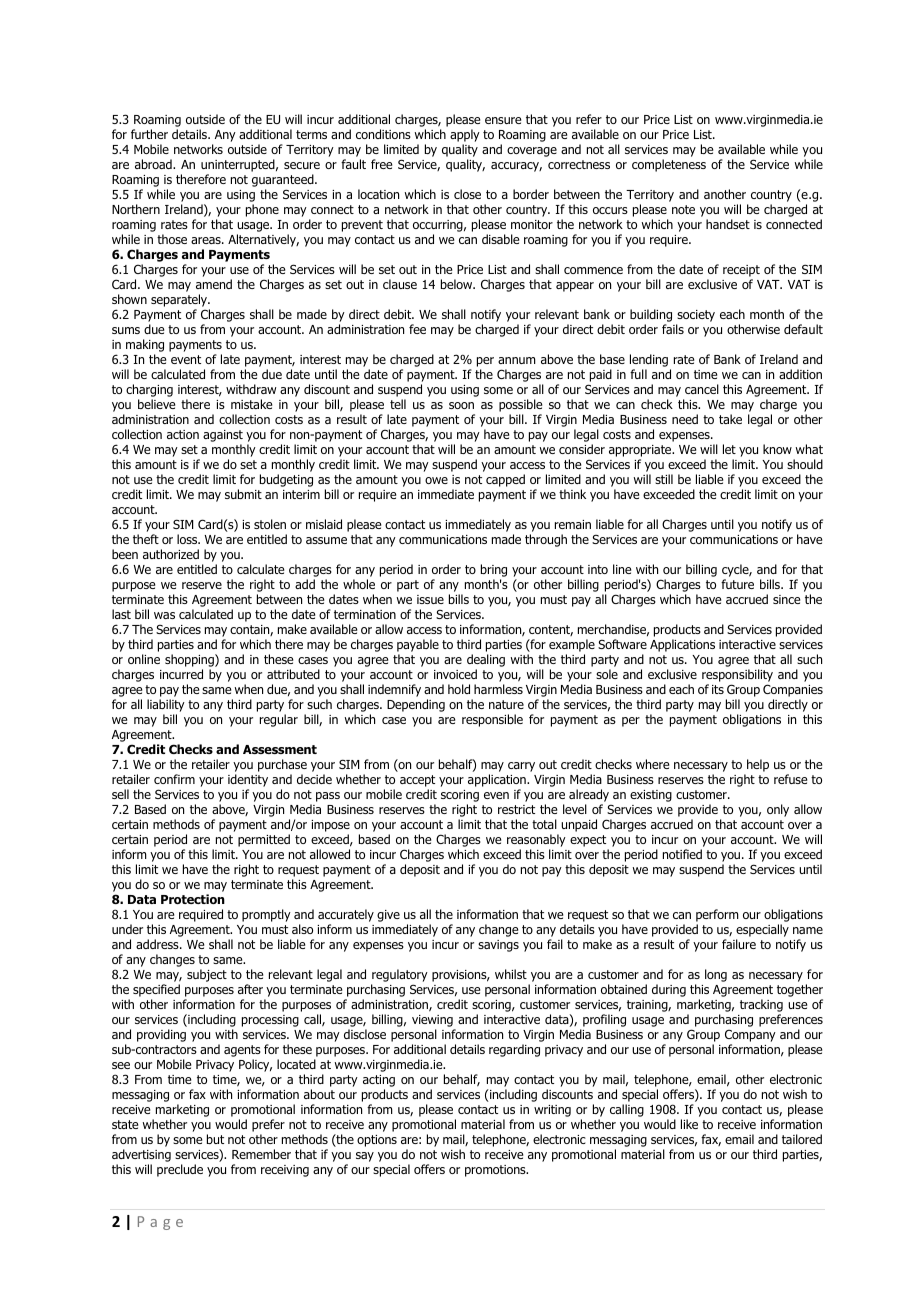 This image has width=924, height=1308. Describe the element at coordinates (486, 660) in the image. I see `dealing` at that location.
